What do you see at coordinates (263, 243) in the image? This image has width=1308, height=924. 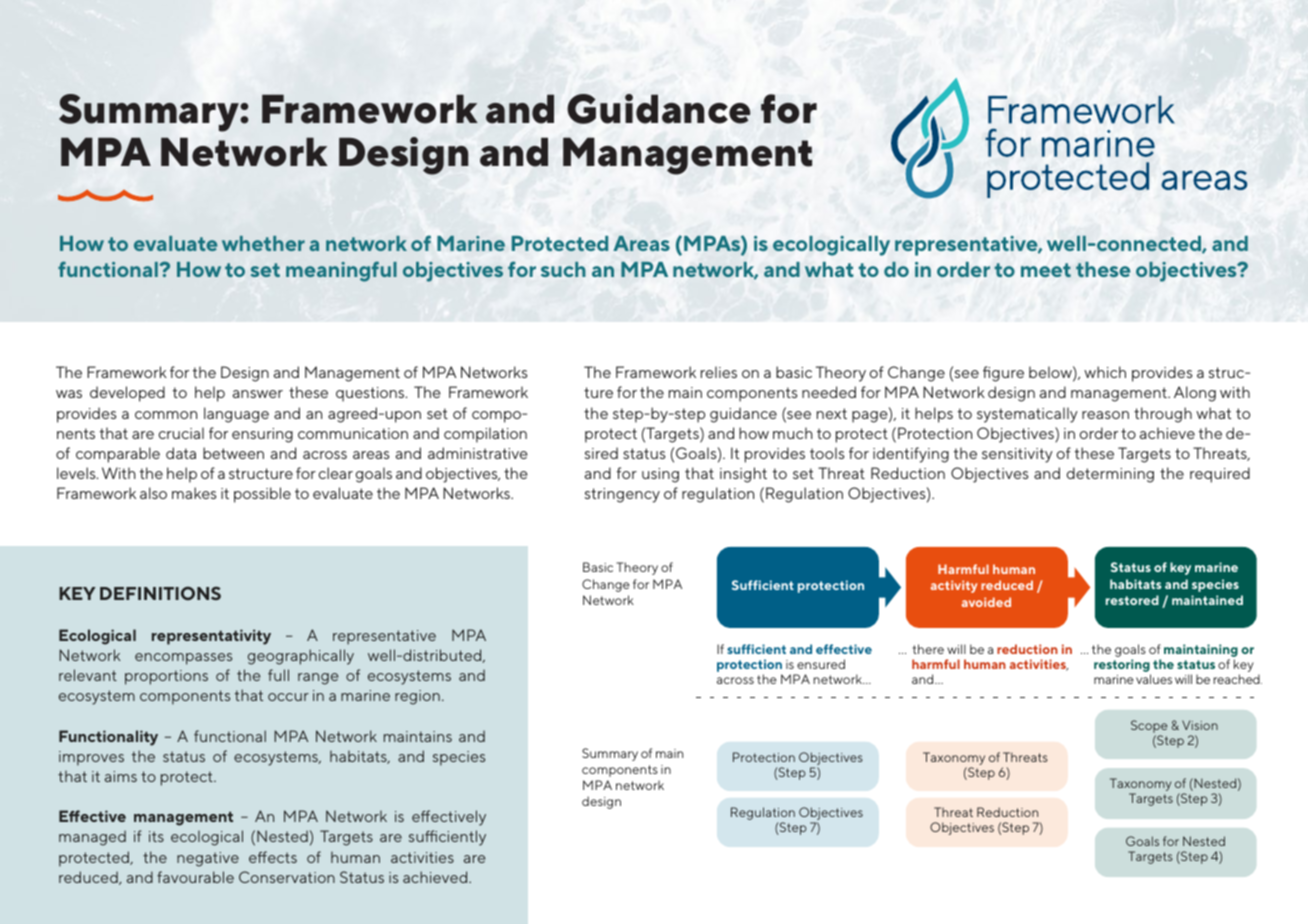 I see `whether` at bounding box center [263, 243].
